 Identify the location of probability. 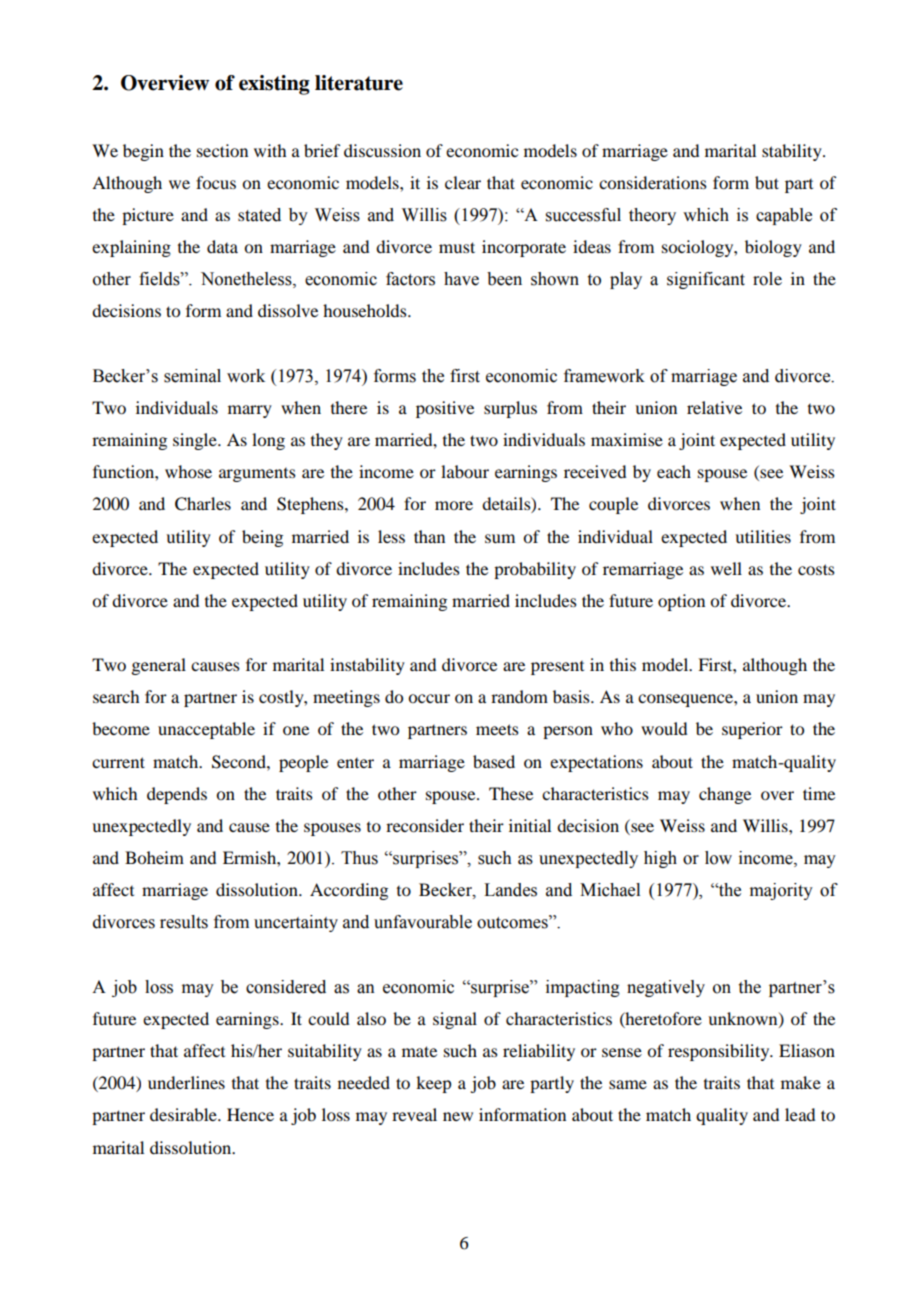
(535, 570).
